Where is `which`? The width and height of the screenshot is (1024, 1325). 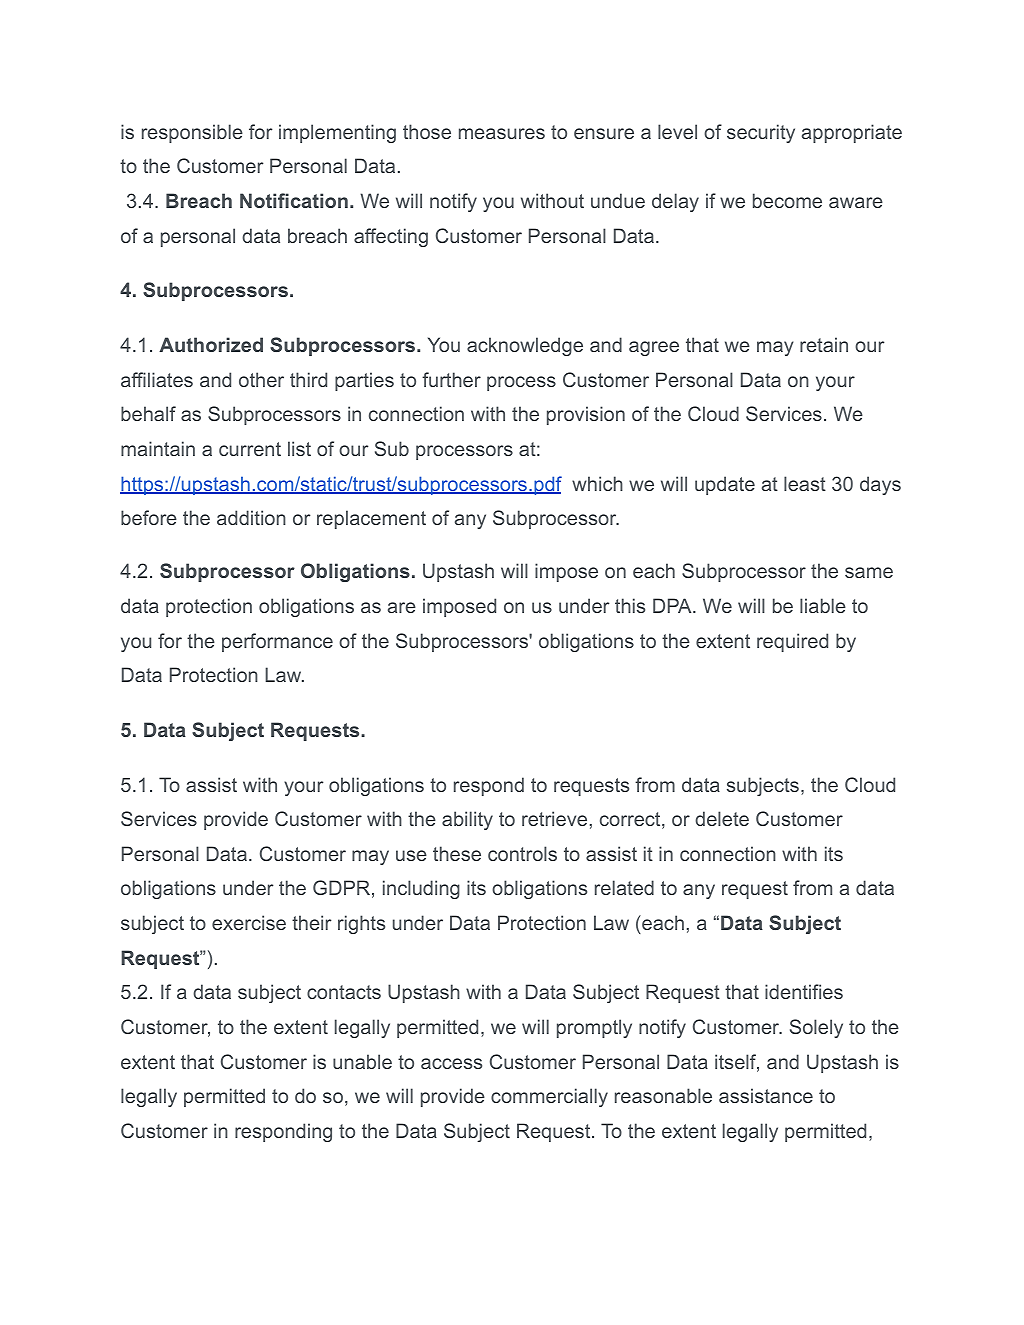
which is located at coordinates (597, 483).
